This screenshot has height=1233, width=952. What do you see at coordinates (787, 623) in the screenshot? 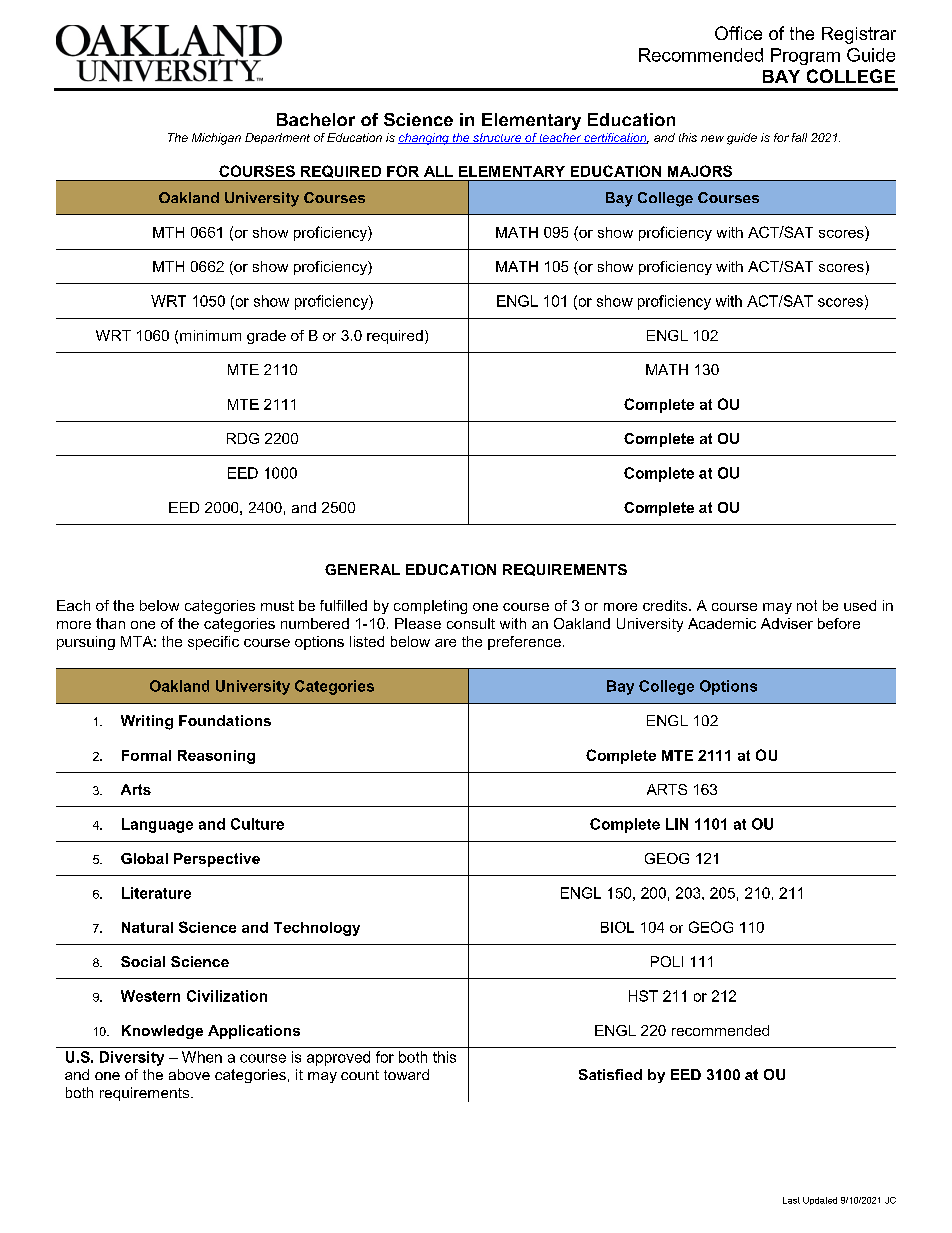
I see `Adviser` at bounding box center [787, 623].
